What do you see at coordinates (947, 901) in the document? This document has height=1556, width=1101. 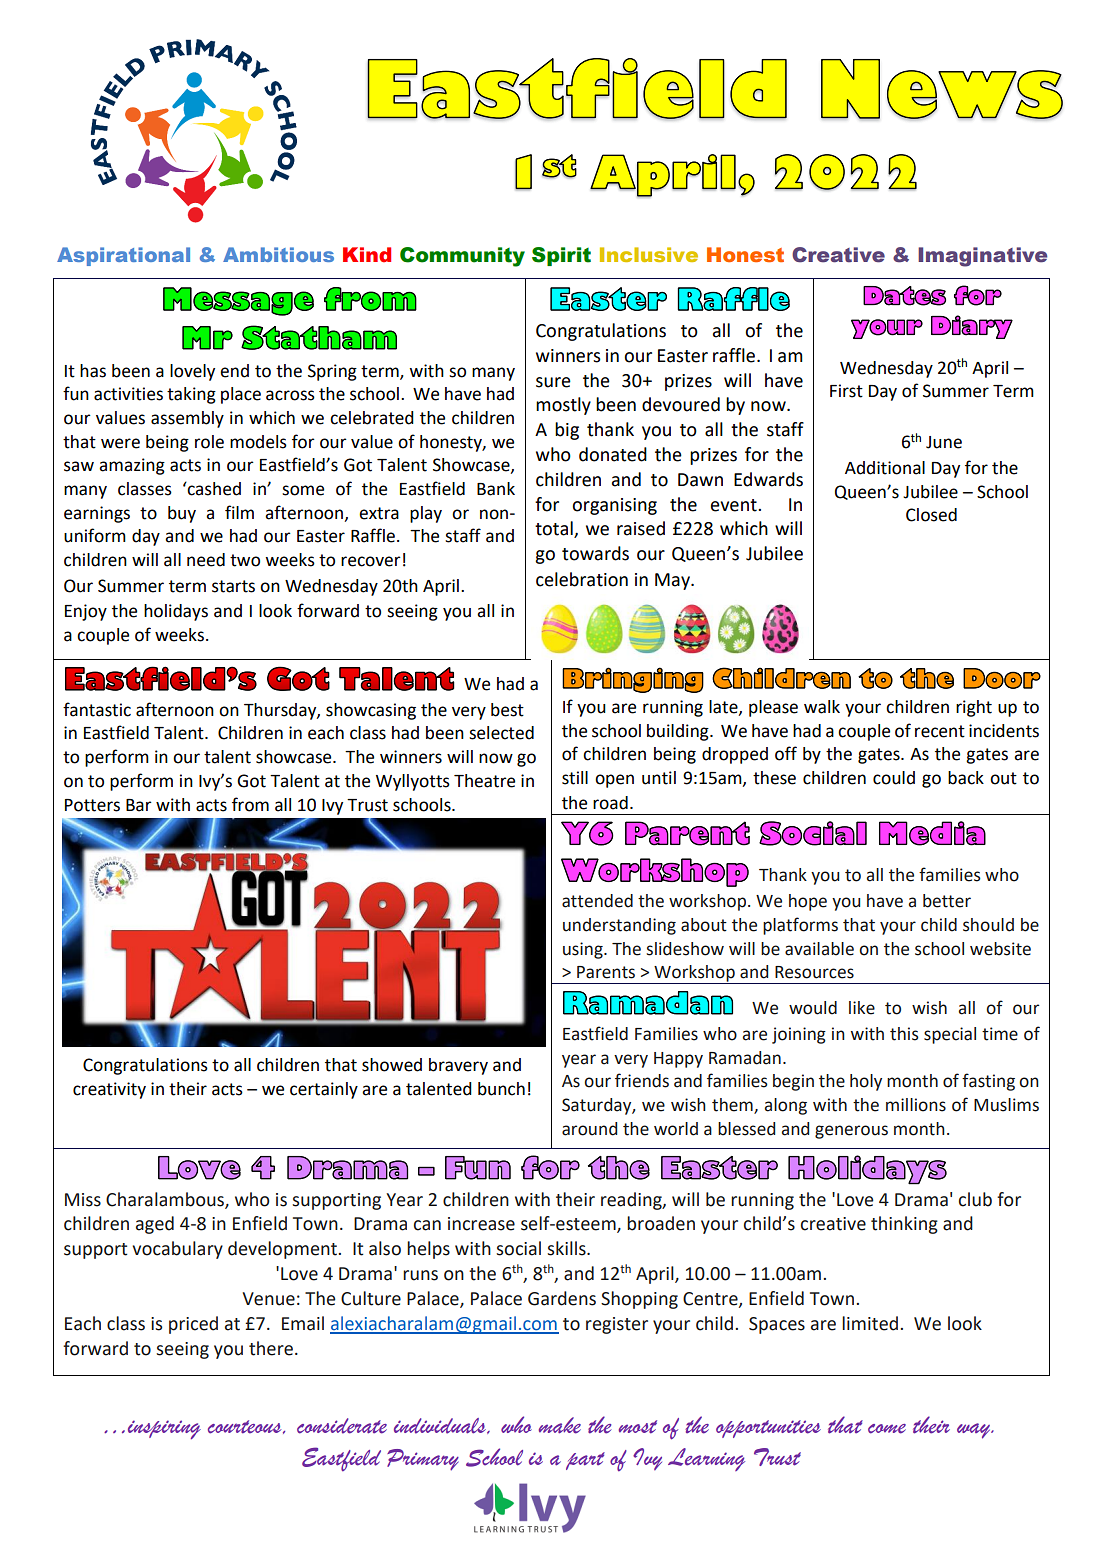 I see `better` at bounding box center [947, 901].
